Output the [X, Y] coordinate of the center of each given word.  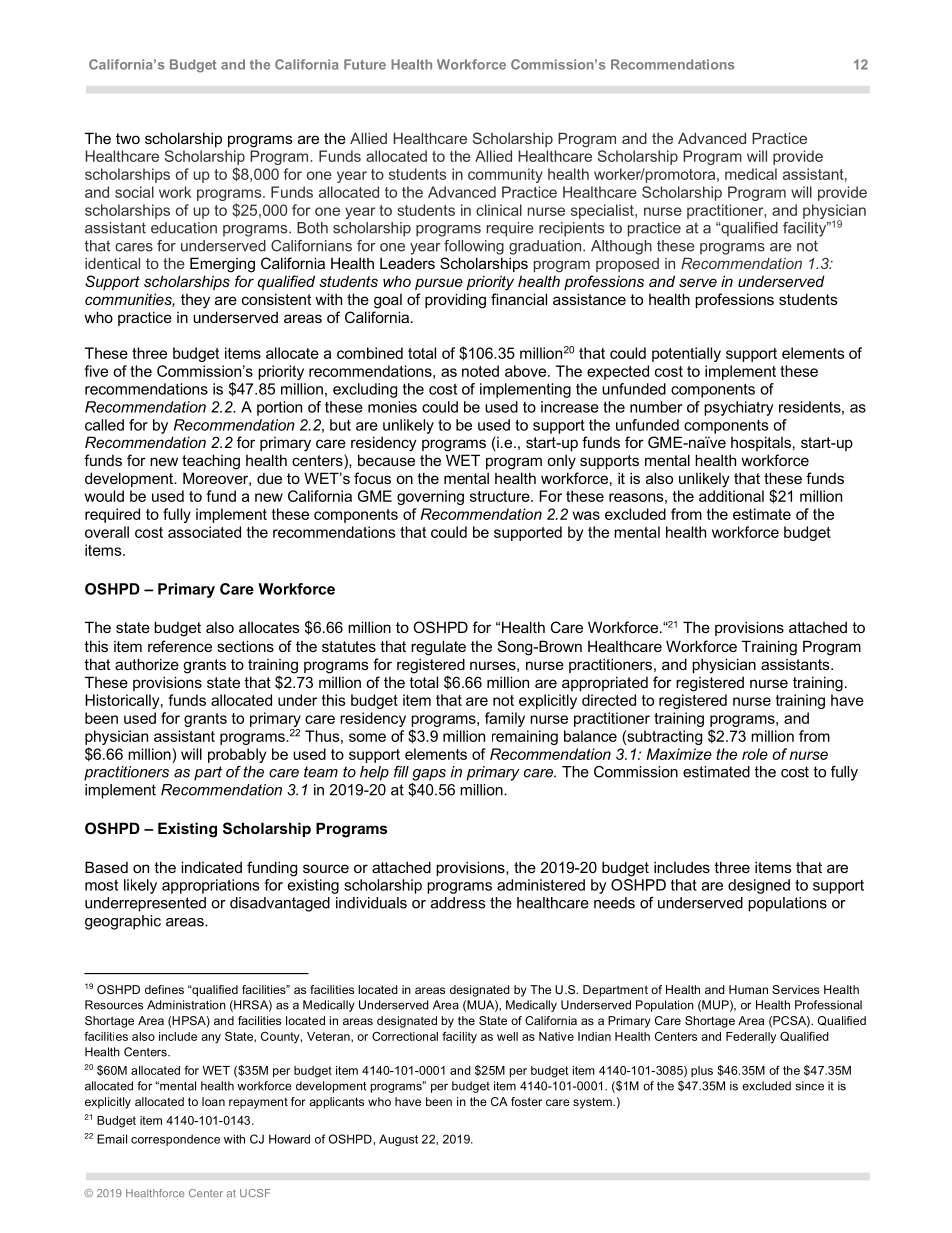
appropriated [605, 683]
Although [621, 247]
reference [180, 646]
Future [365, 64]
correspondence [175, 1140]
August [398, 1140]
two [128, 138]
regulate [438, 648]
